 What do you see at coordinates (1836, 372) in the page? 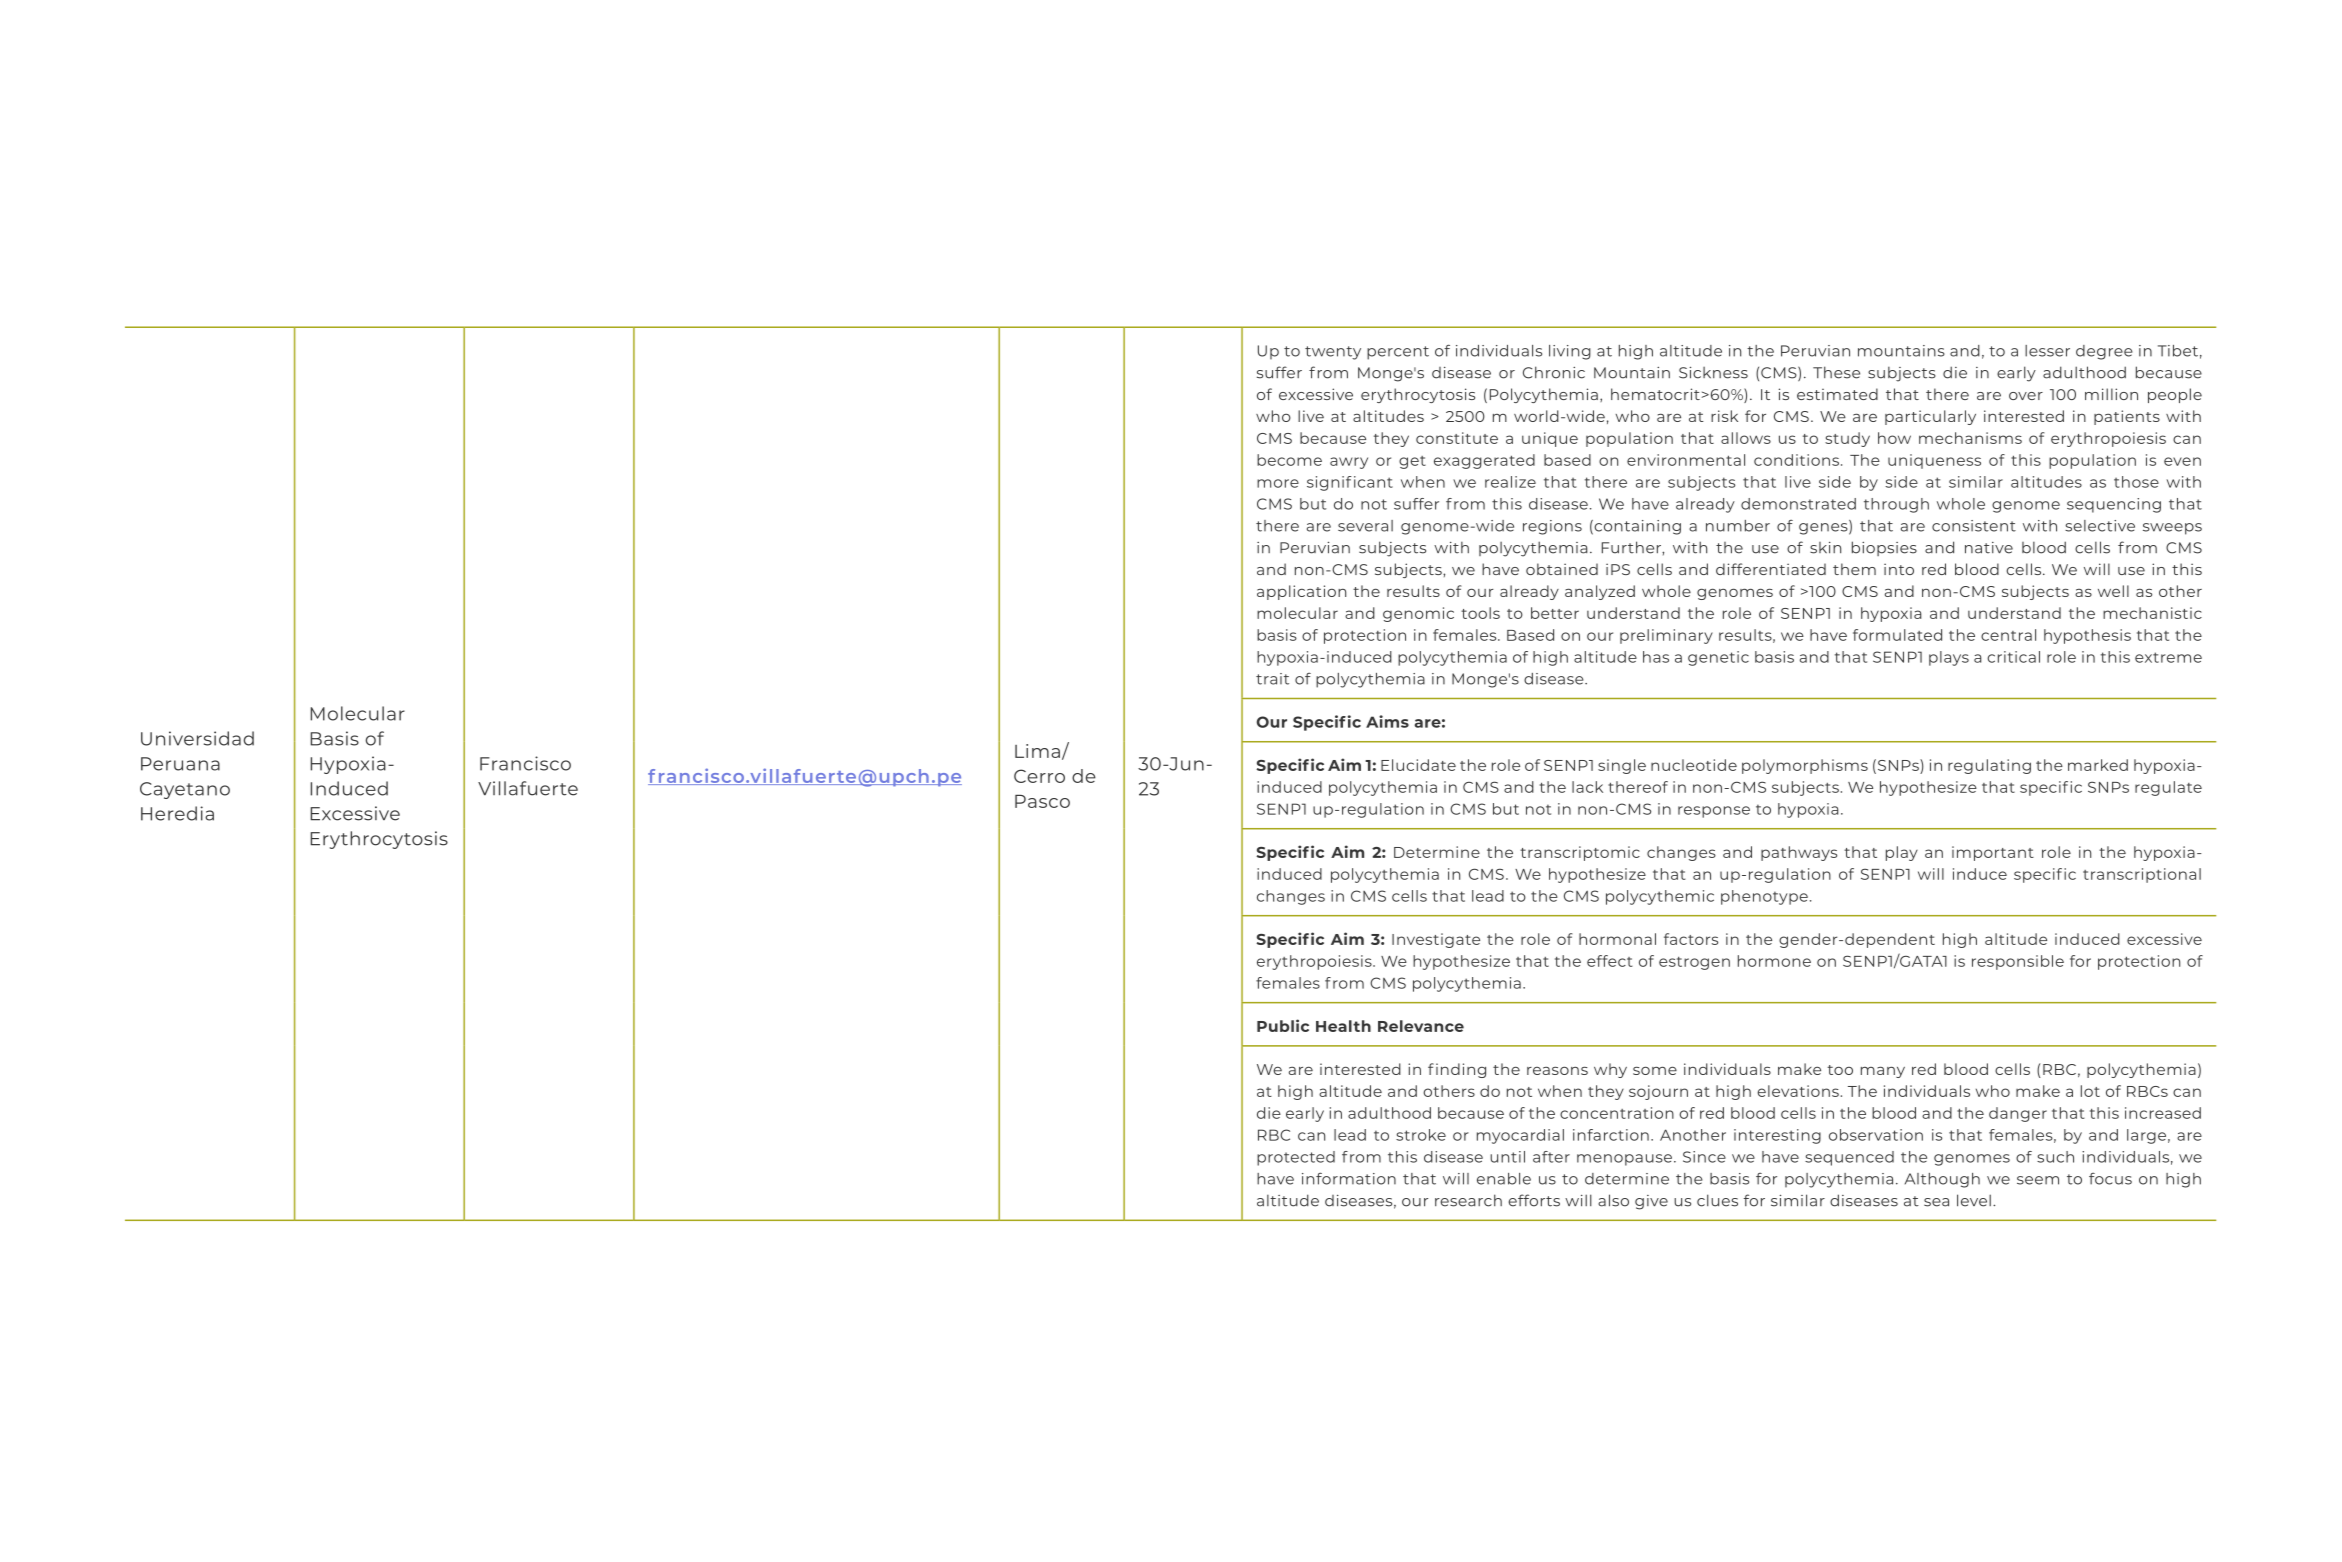
I see `These` at bounding box center [1836, 372].
